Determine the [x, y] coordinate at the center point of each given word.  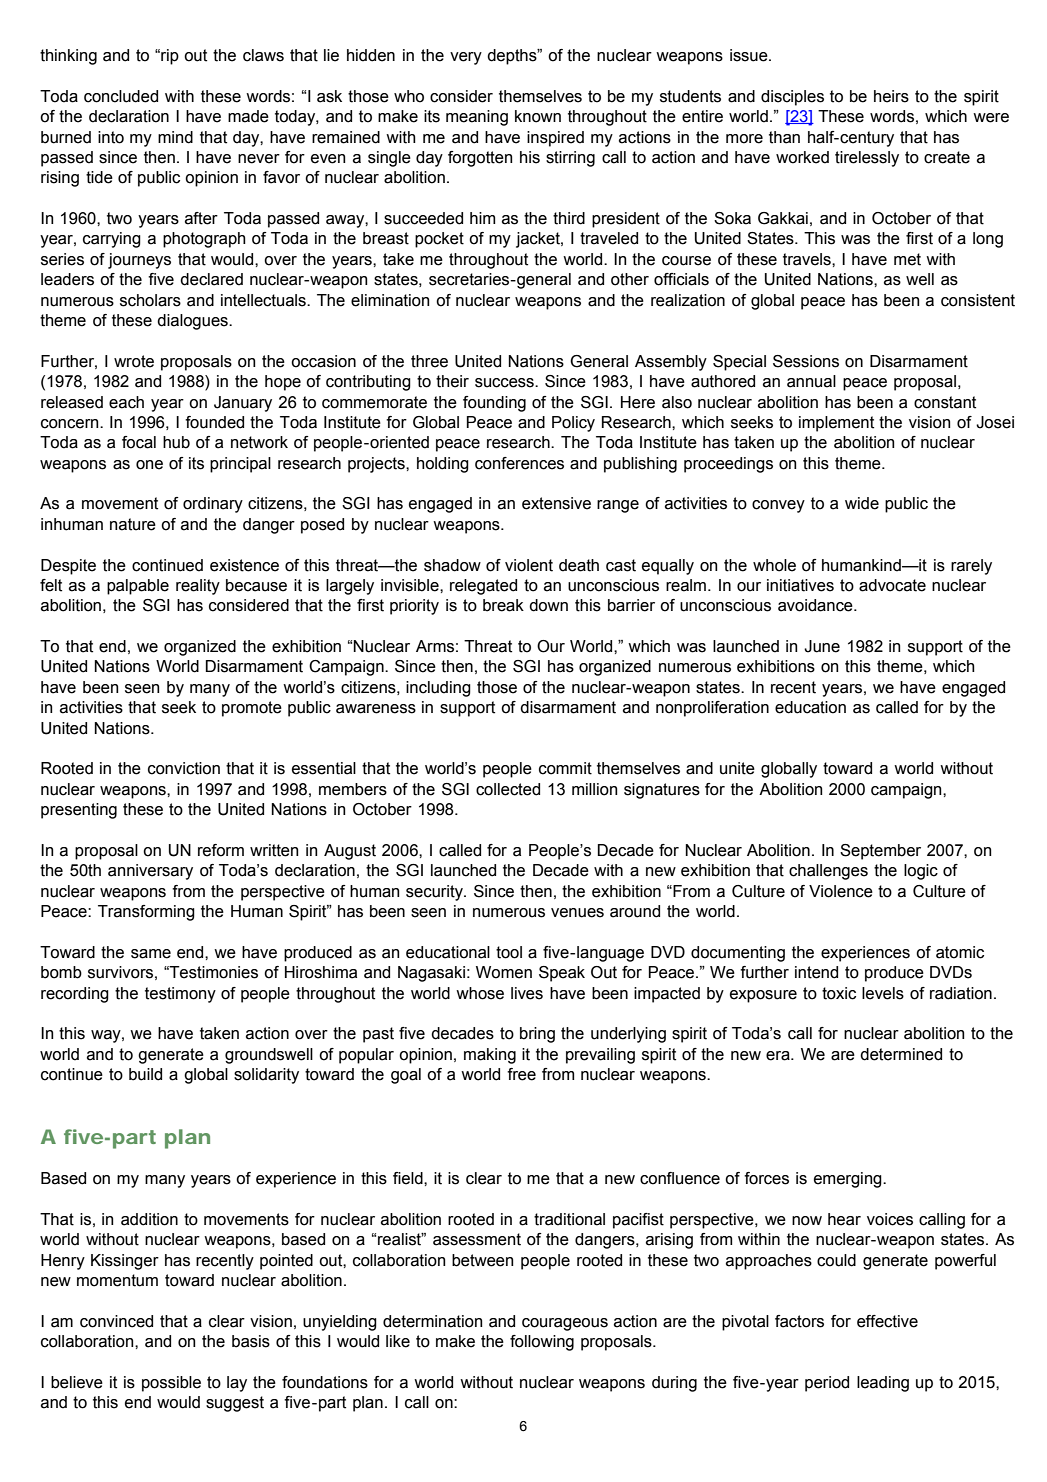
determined [901, 1054]
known [538, 116]
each [126, 402]
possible [171, 1384]
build [145, 1074]
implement [836, 424]
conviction [184, 768]
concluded [121, 96]
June [822, 646]
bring [537, 1035]
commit [565, 768]
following [542, 1343]
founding [494, 404]
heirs [891, 96]
